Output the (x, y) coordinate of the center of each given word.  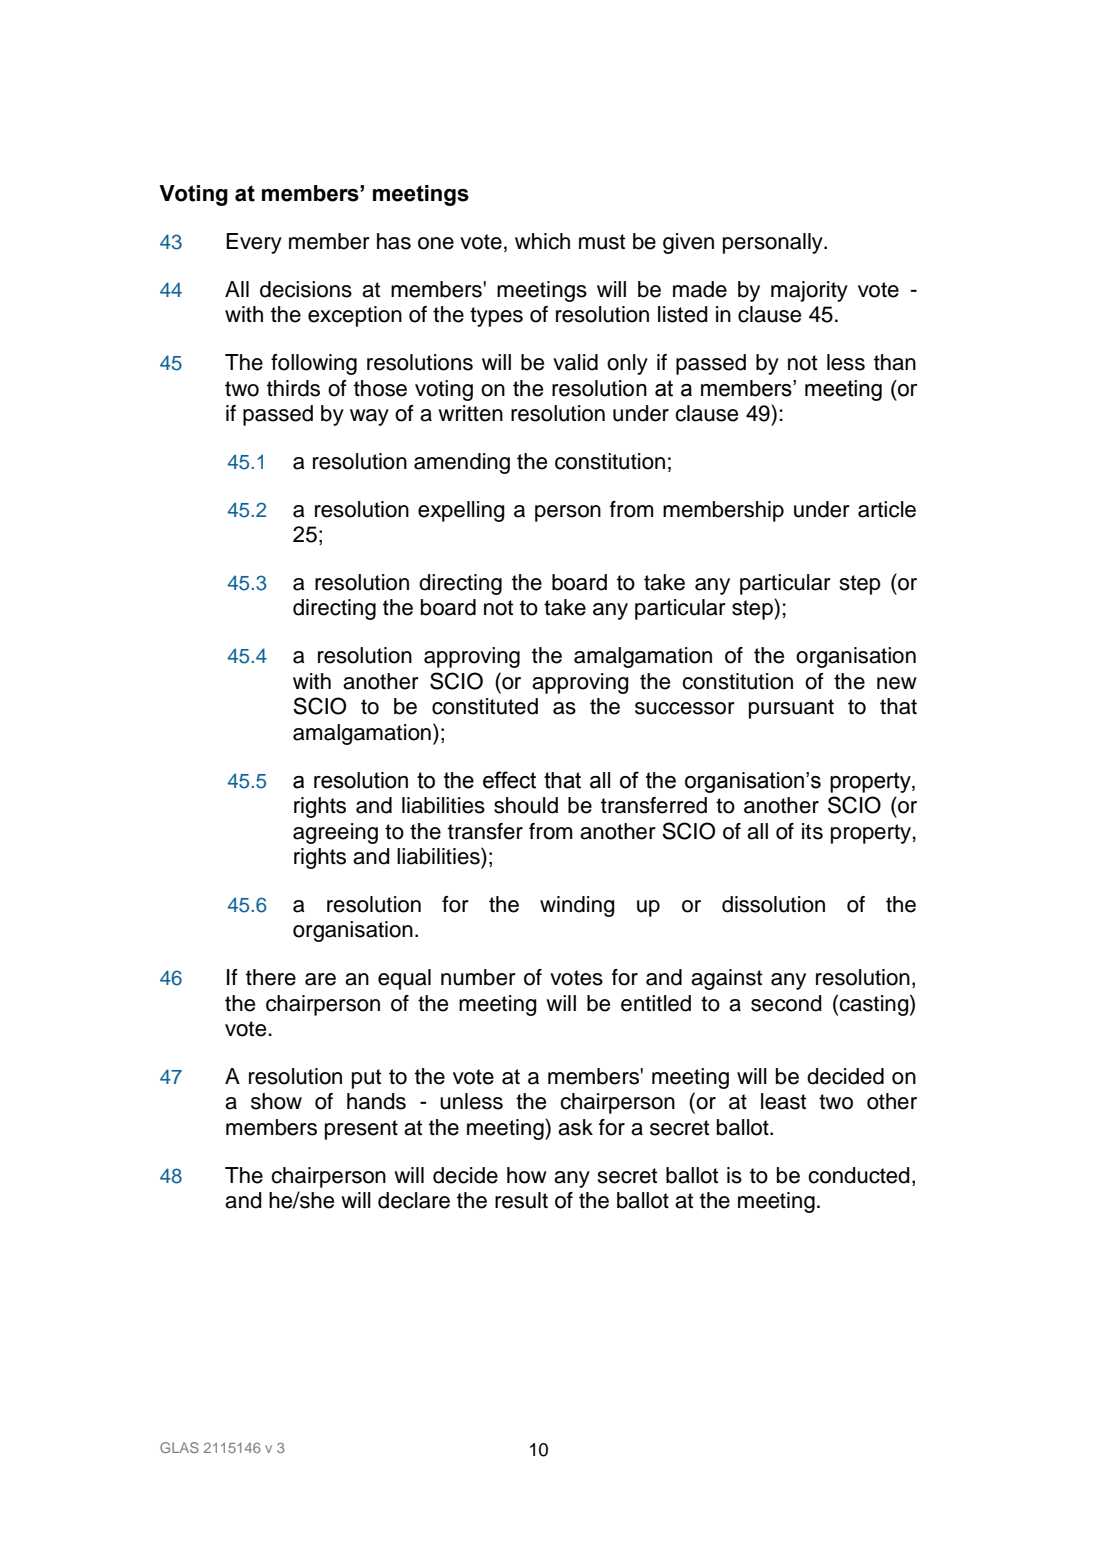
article (887, 509)
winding (577, 906)
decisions (306, 289)
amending (462, 463)
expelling (461, 511)
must (602, 242)
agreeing (335, 833)
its (812, 831)
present (361, 1130)
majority (809, 291)
